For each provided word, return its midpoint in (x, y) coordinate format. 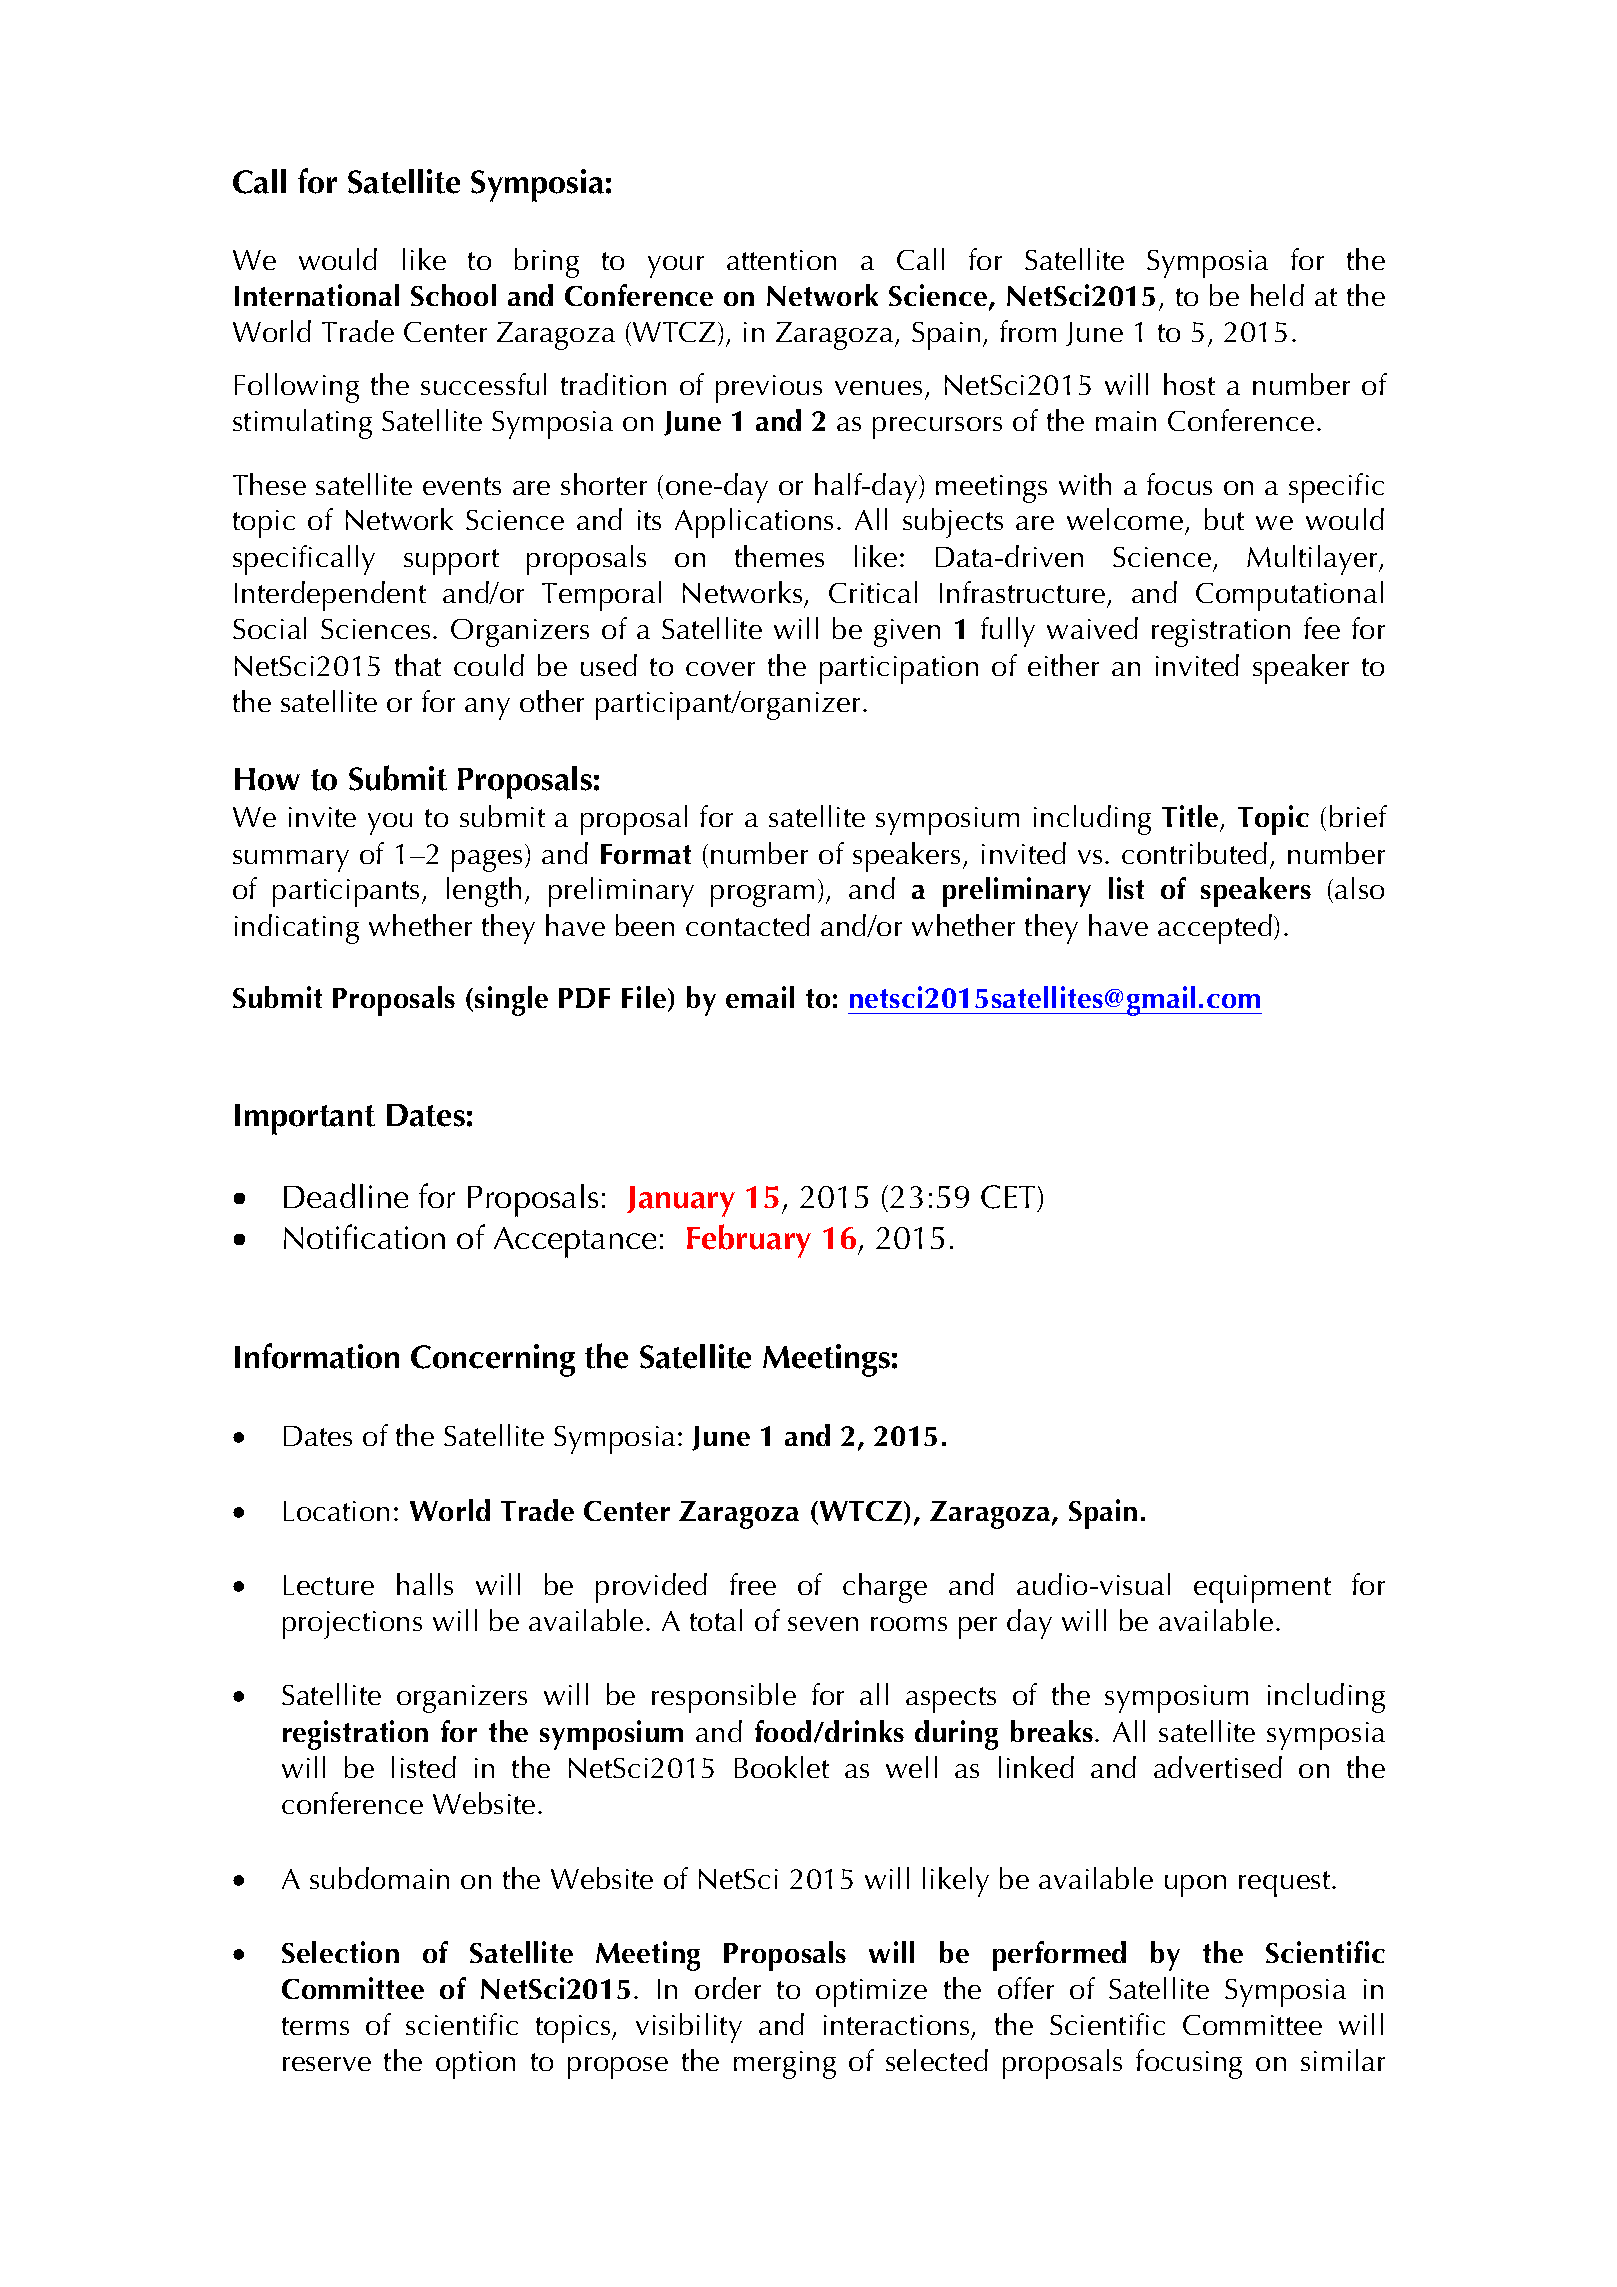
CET (1008, 1197)
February (749, 1241)
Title (1190, 816)
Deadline (346, 1195)
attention (781, 260)
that (418, 665)
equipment (1262, 1589)
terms (315, 2026)
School (453, 295)
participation (899, 670)
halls (425, 1584)
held (1277, 295)
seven (823, 1624)
